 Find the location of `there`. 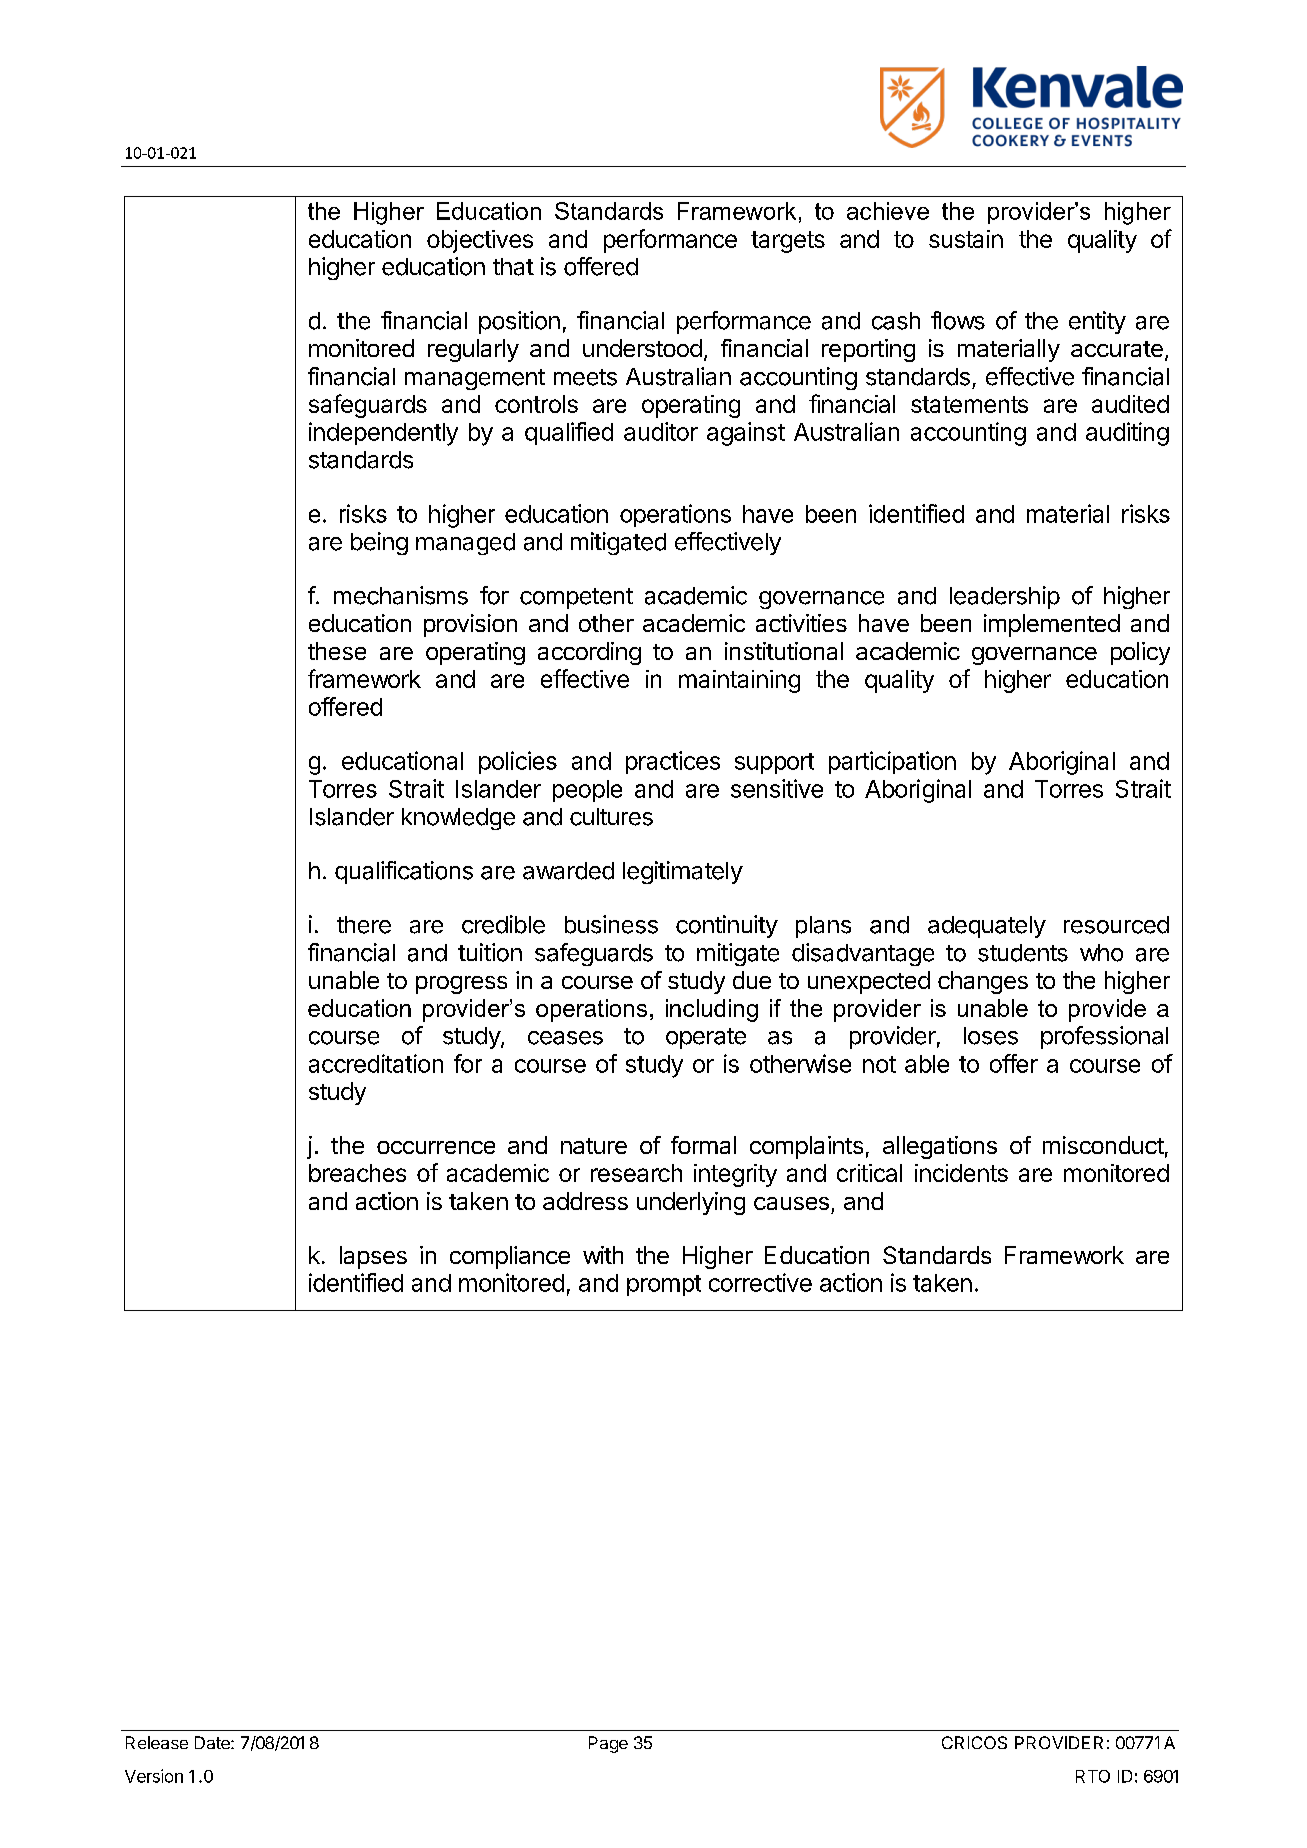

there is located at coordinates (364, 925).
